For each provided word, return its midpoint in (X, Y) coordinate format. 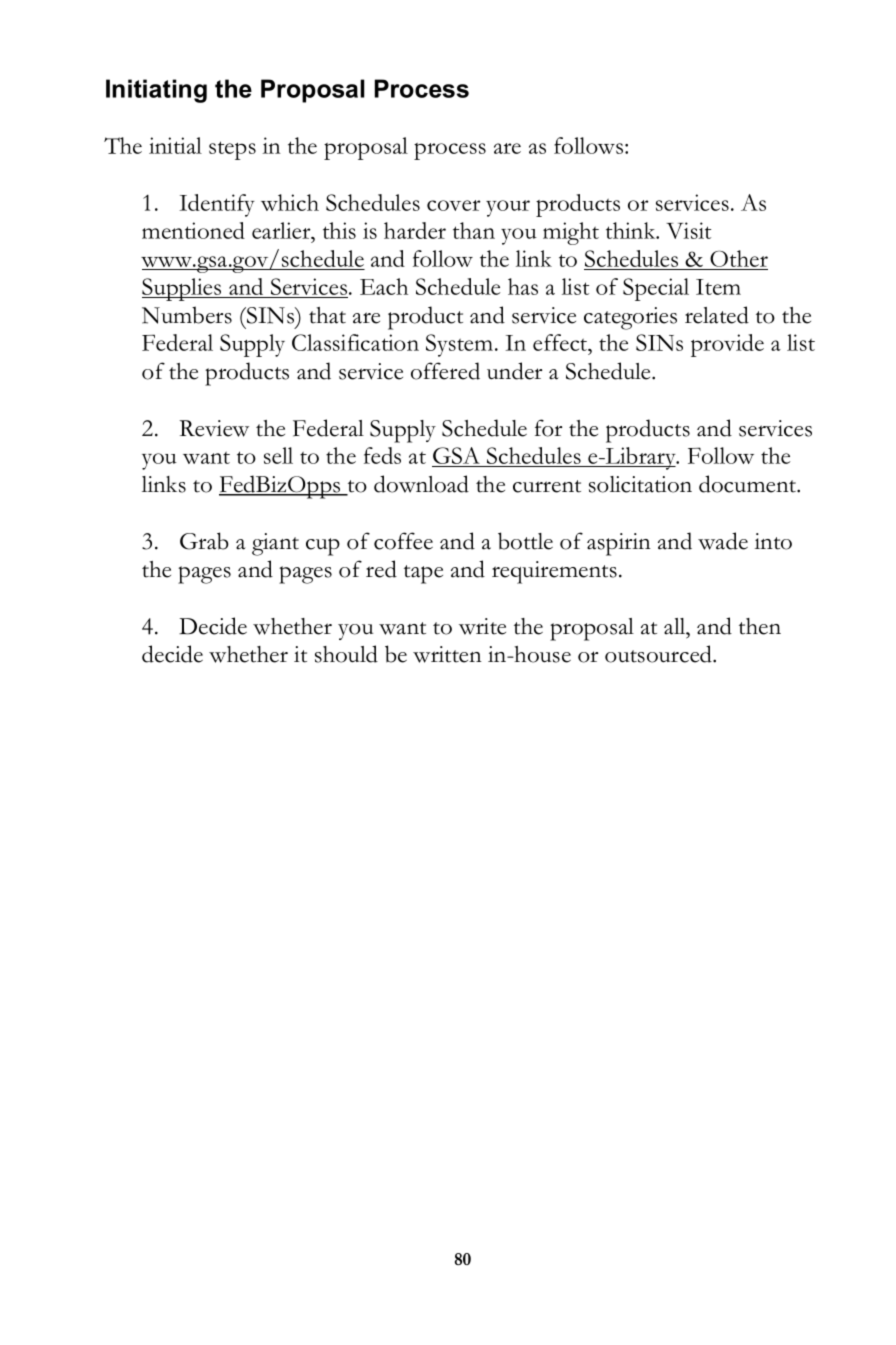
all (676, 626)
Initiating (156, 91)
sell (278, 455)
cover (454, 205)
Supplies (183, 289)
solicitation (640, 484)
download (421, 484)
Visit (688, 230)
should (346, 654)
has (523, 286)
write (482, 626)
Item (718, 287)
